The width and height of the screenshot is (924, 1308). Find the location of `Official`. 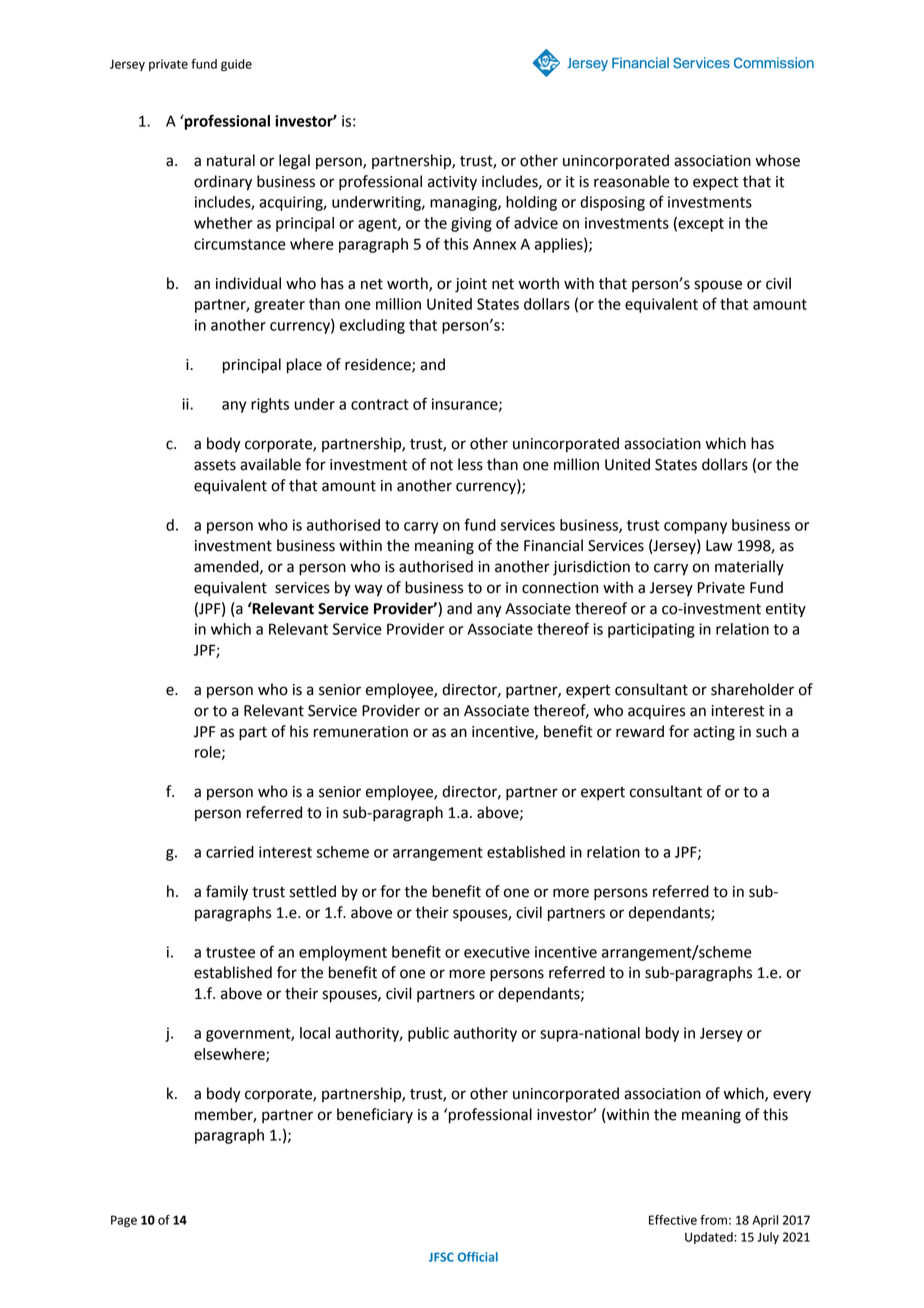

Official is located at coordinates (478, 1257).
